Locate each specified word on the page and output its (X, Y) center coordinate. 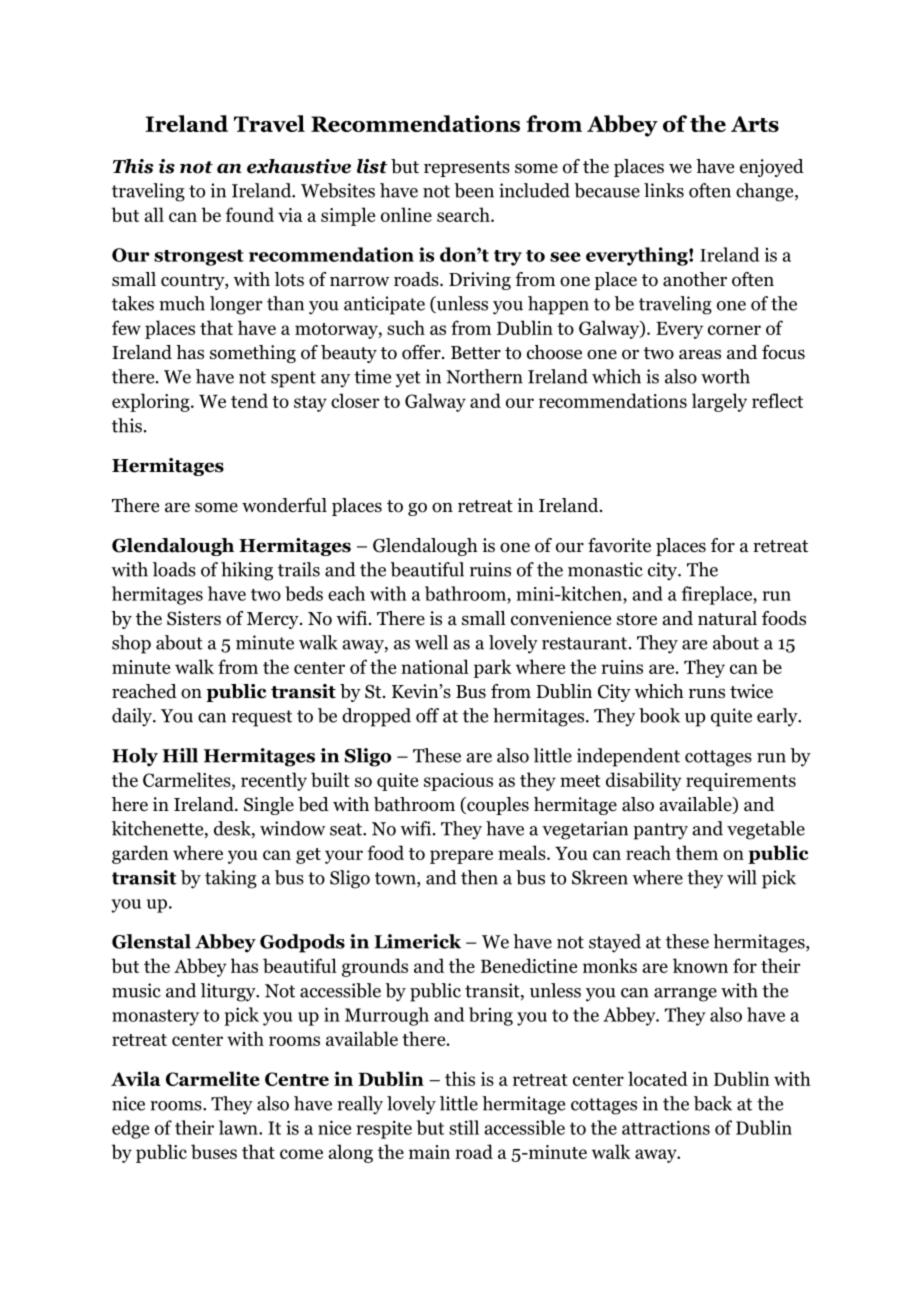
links (664, 190)
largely (719, 402)
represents (467, 169)
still (464, 1127)
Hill (180, 755)
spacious (458, 782)
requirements (741, 782)
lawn (239, 1127)
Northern (484, 376)
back (713, 1103)
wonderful (284, 505)
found (249, 214)
